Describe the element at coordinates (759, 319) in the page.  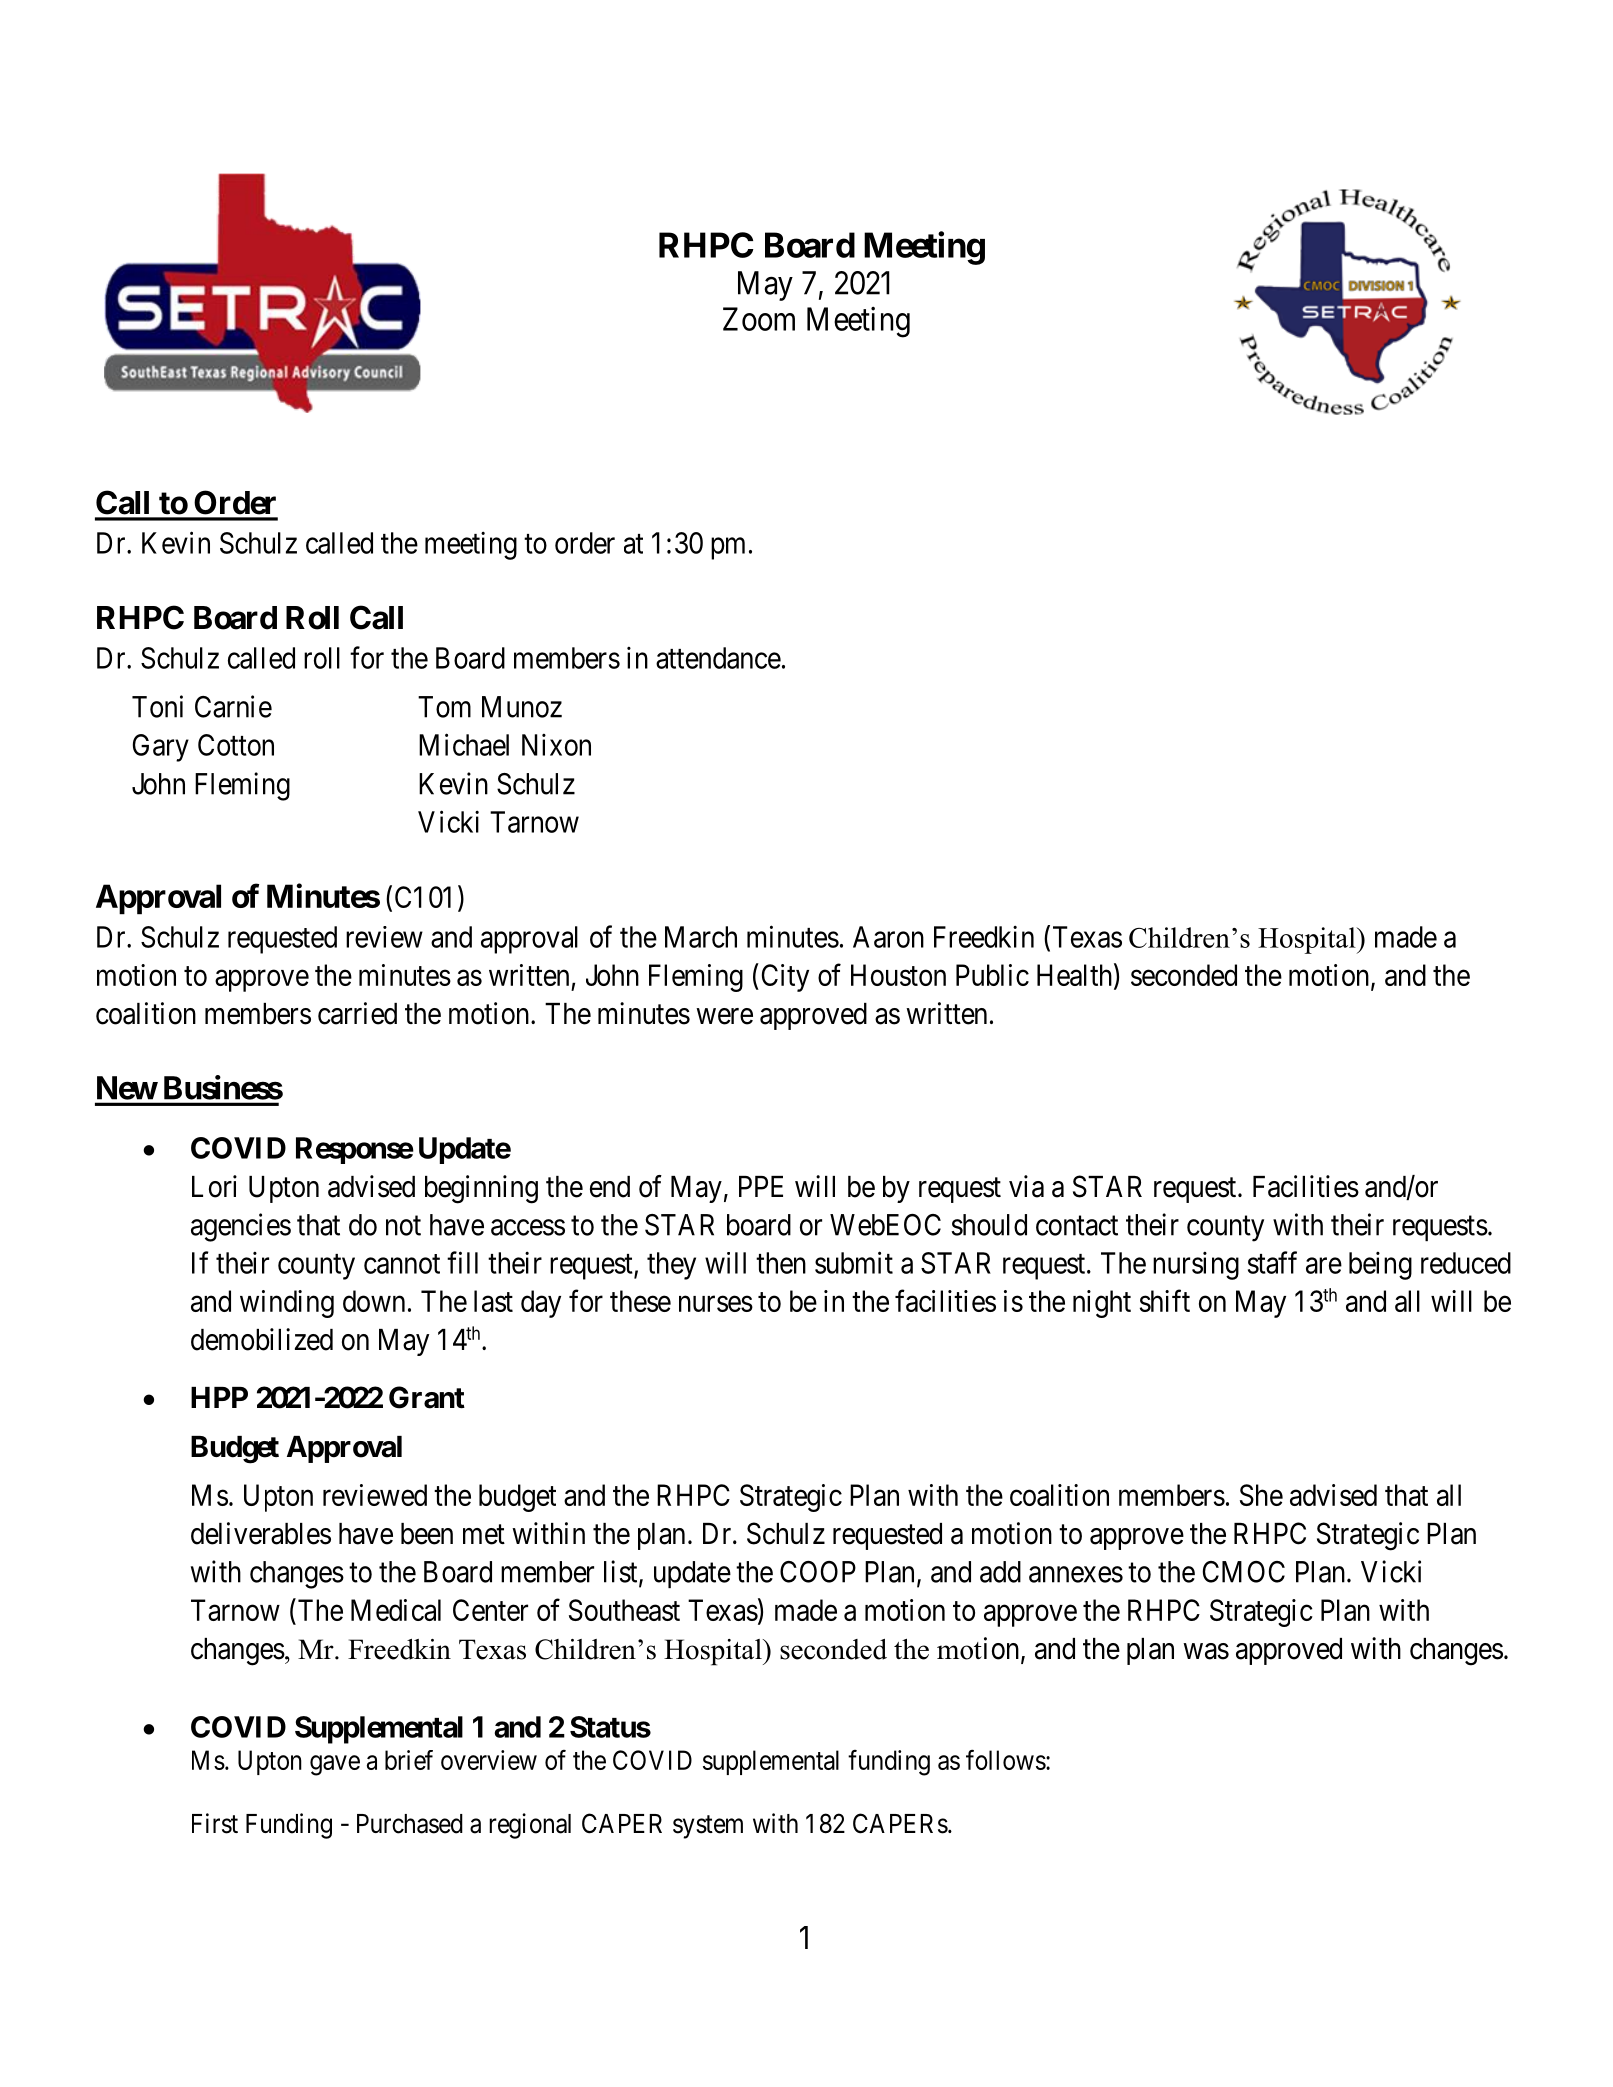
I see `Zoom` at that location.
